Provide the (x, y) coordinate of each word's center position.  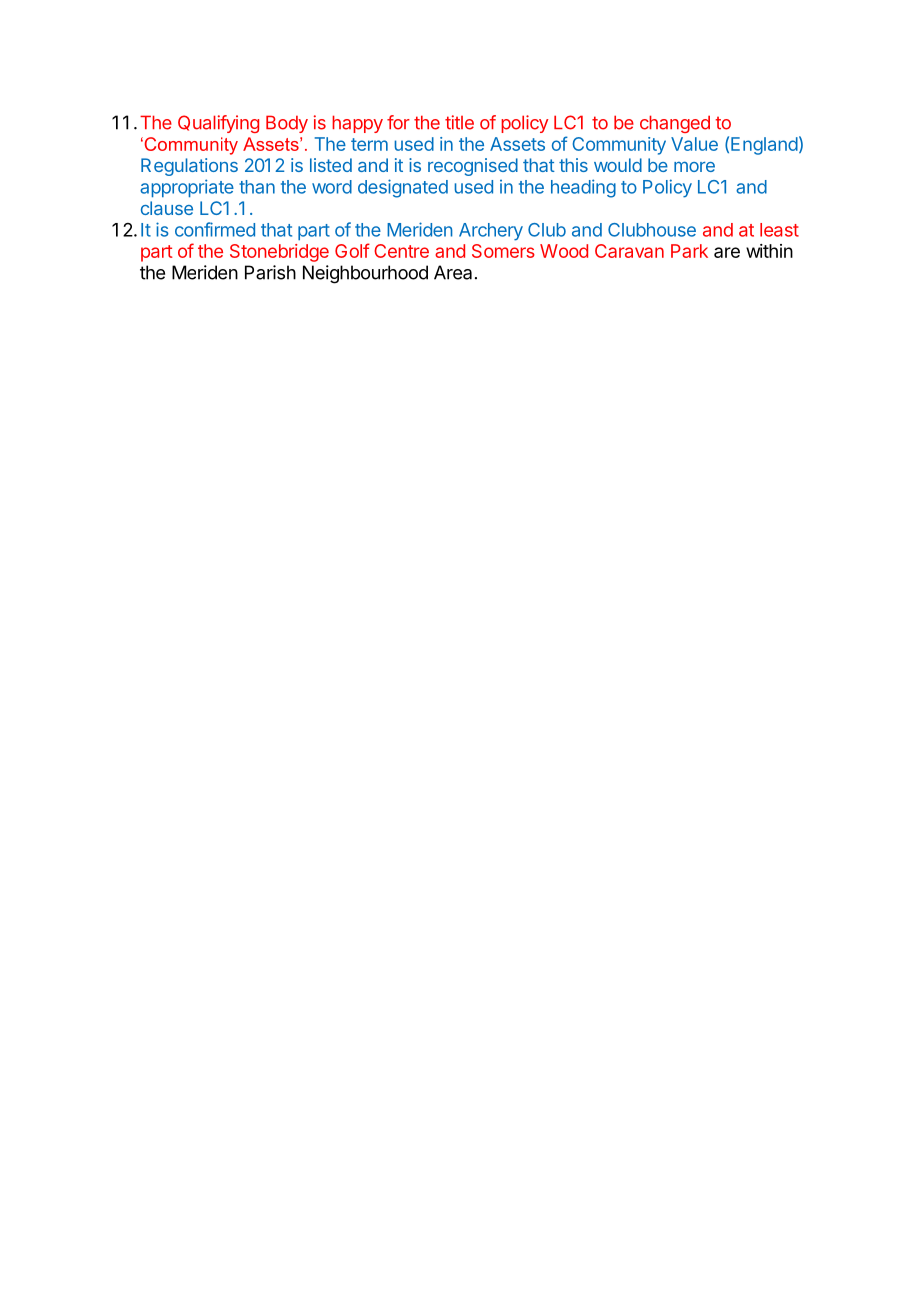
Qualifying (218, 124)
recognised (473, 167)
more (694, 166)
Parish (270, 272)
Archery (491, 232)
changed (675, 124)
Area (453, 272)
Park (689, 251)
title (459, 122)
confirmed (215, 229)
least (779, 230)
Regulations (189, 167)
